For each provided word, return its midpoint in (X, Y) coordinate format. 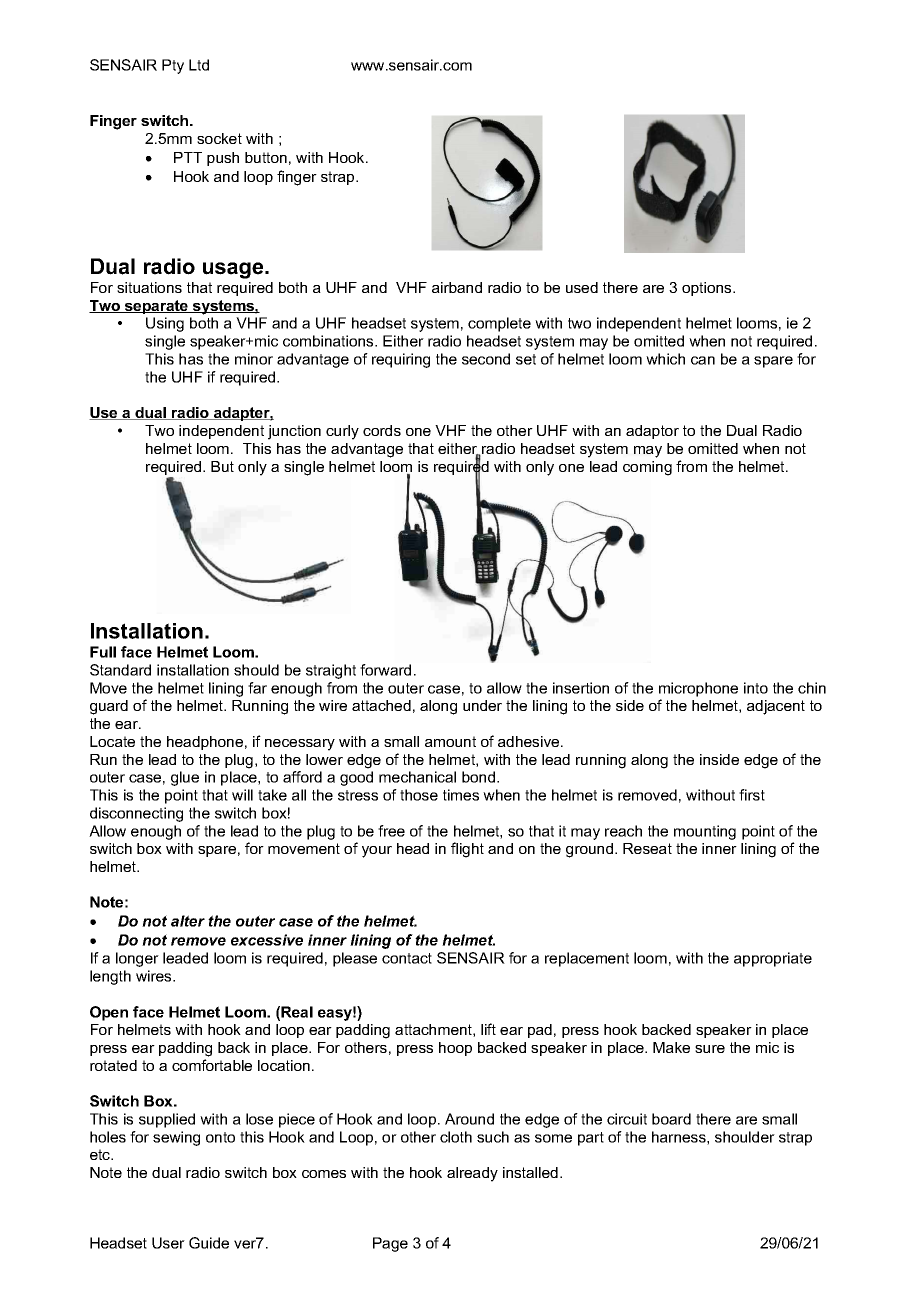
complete (499, 324)
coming (647, 468)
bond (478, 777)
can (703, 360)
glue (185, 778)
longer (137, 959)
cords (382, 430)
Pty (173, 66)
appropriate (773, 959)
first (752, 795)
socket (219, 138)
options (708, 289)
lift (488, 1029)
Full (103, 652)
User (168, 1243)
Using (165, 324)
